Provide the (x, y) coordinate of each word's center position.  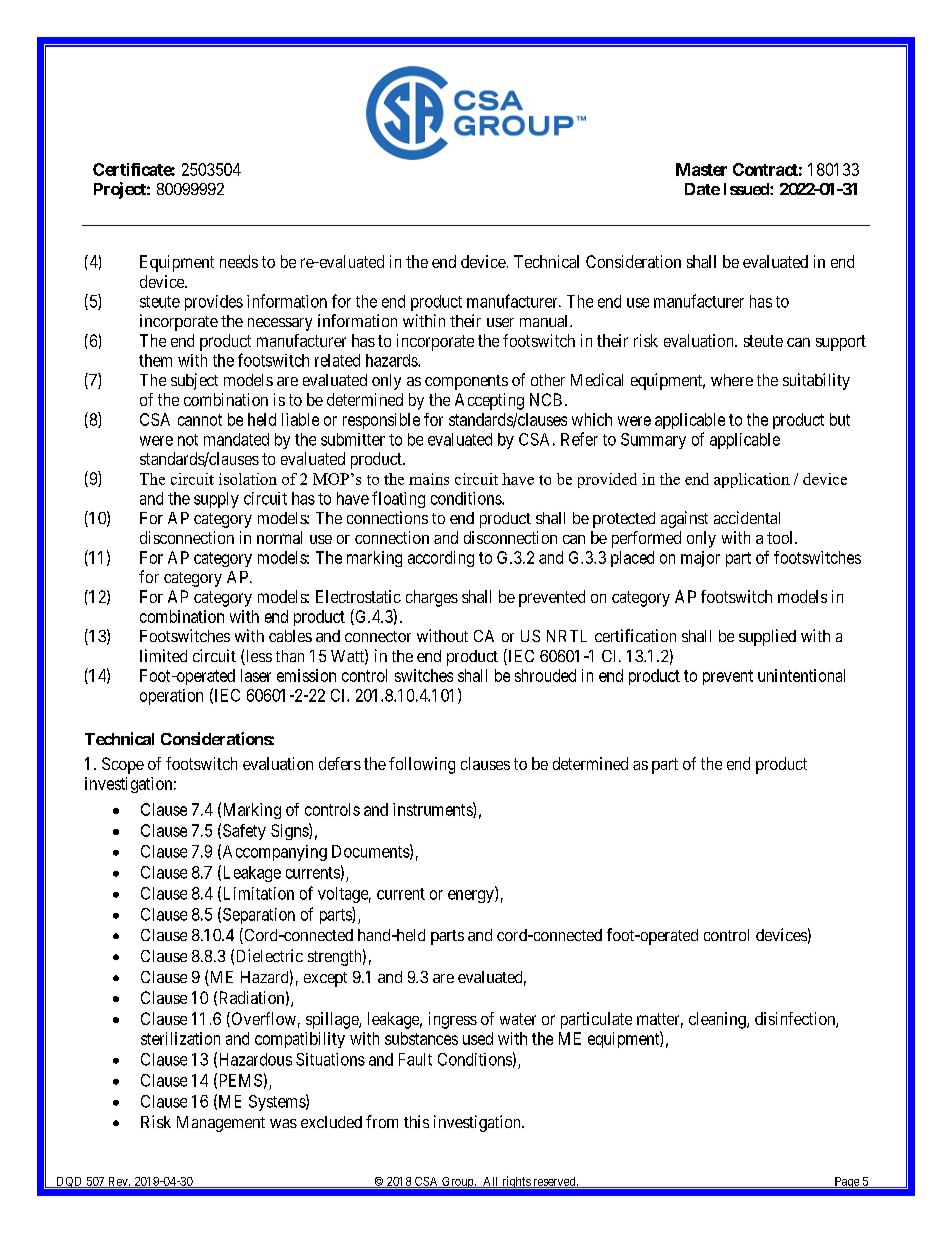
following (422, 765)
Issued (747, 189)
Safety (244, 832)
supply (216, 500)
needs (239, 261)
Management (221, 1124)
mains (429, 479)
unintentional (801, 675)
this (416, 1121)
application (752, 480)
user (500, 322)
